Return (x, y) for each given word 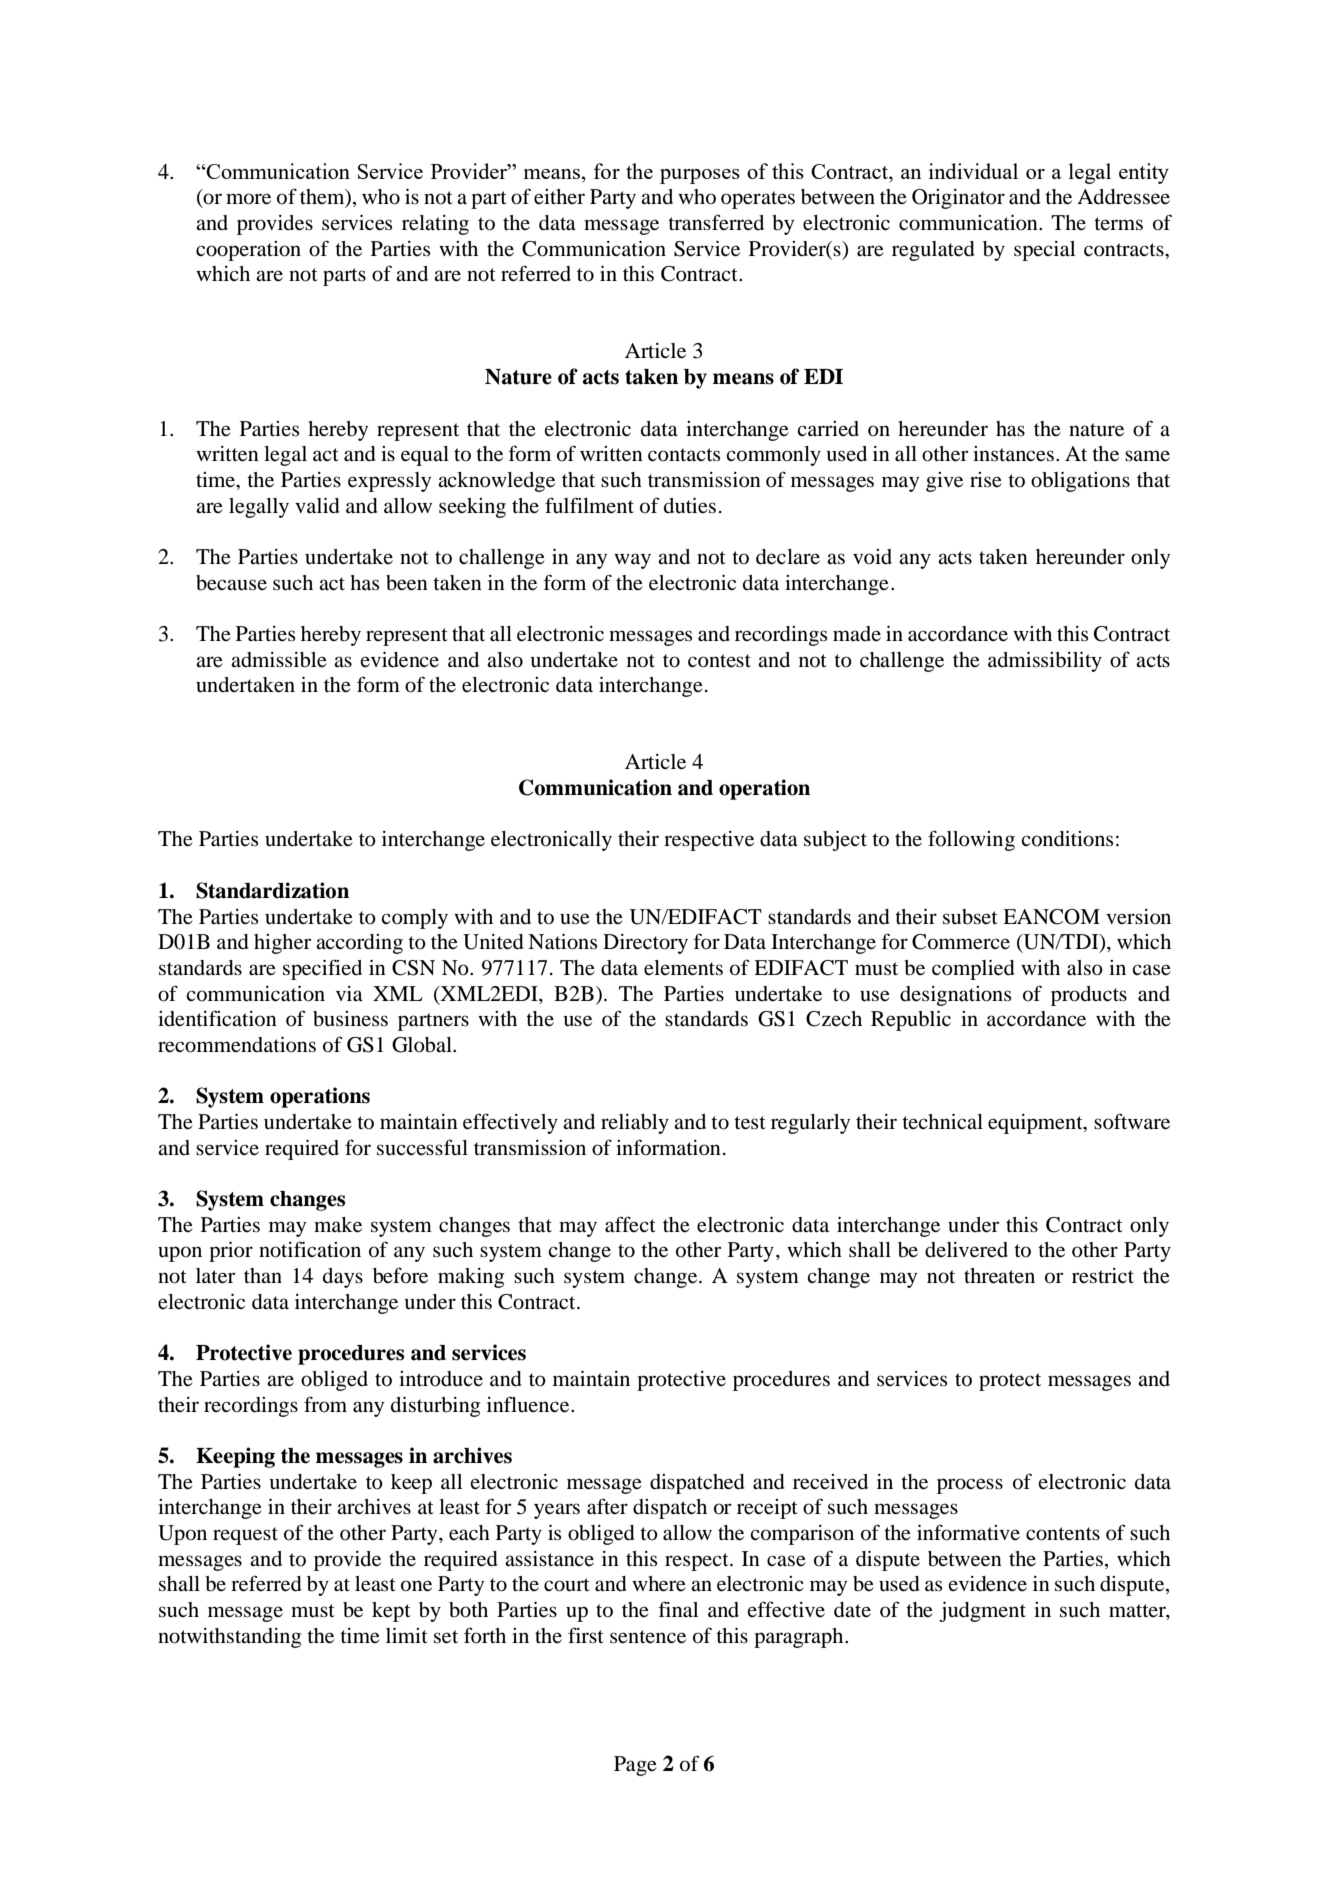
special (1044, 251)
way (632, 561)
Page (635, 1766)
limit (407, 1635)
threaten (999, 1276)
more (248, 199)
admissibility (1045, 662)
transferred (716, 222)
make (338, 1225)
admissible (279, 660)
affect (630, 1224)
